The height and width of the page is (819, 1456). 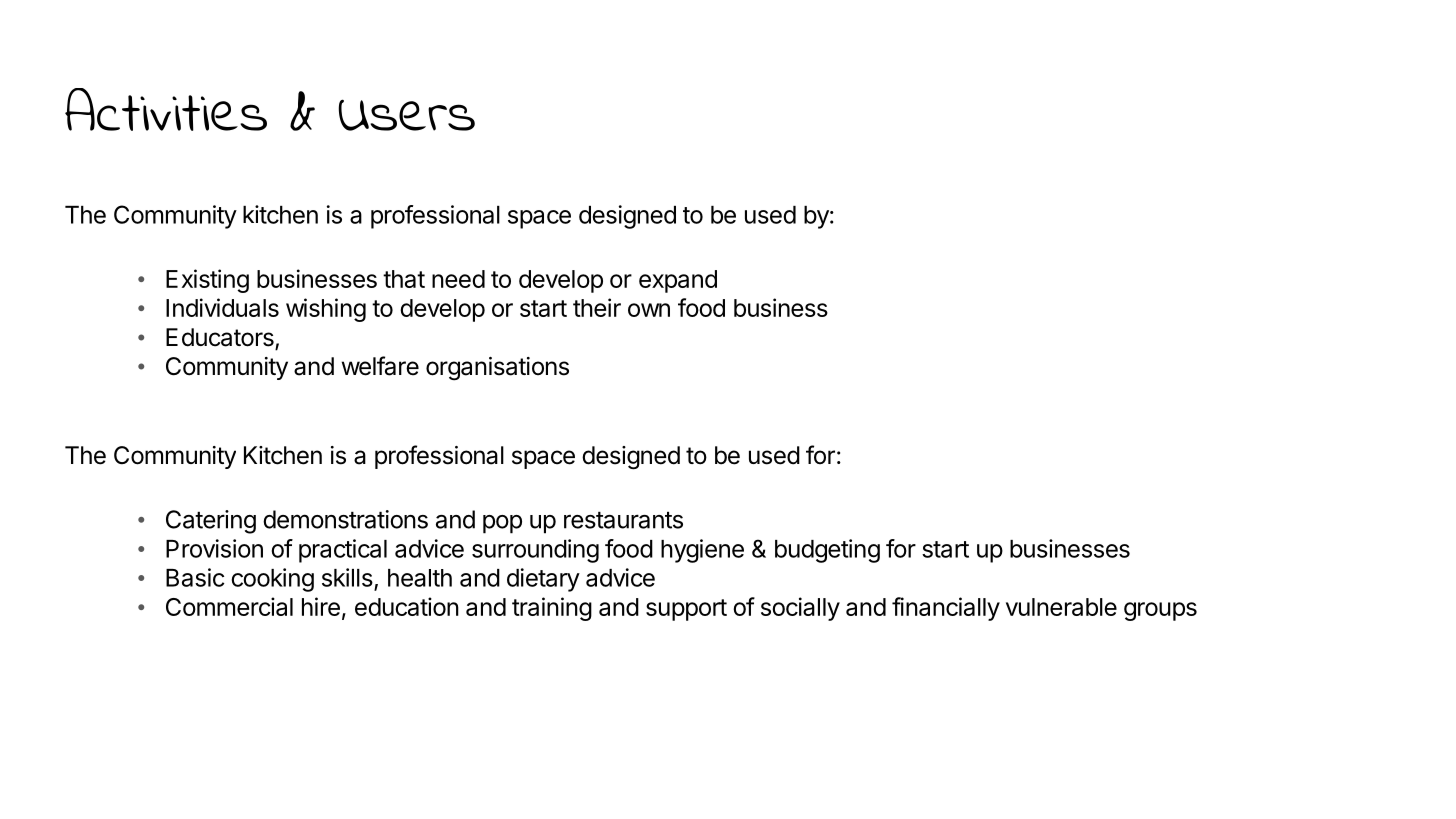 What do you see at coordinates (623, 520) in the page?
I see `restaurants` at bounding box center [623, 520].
